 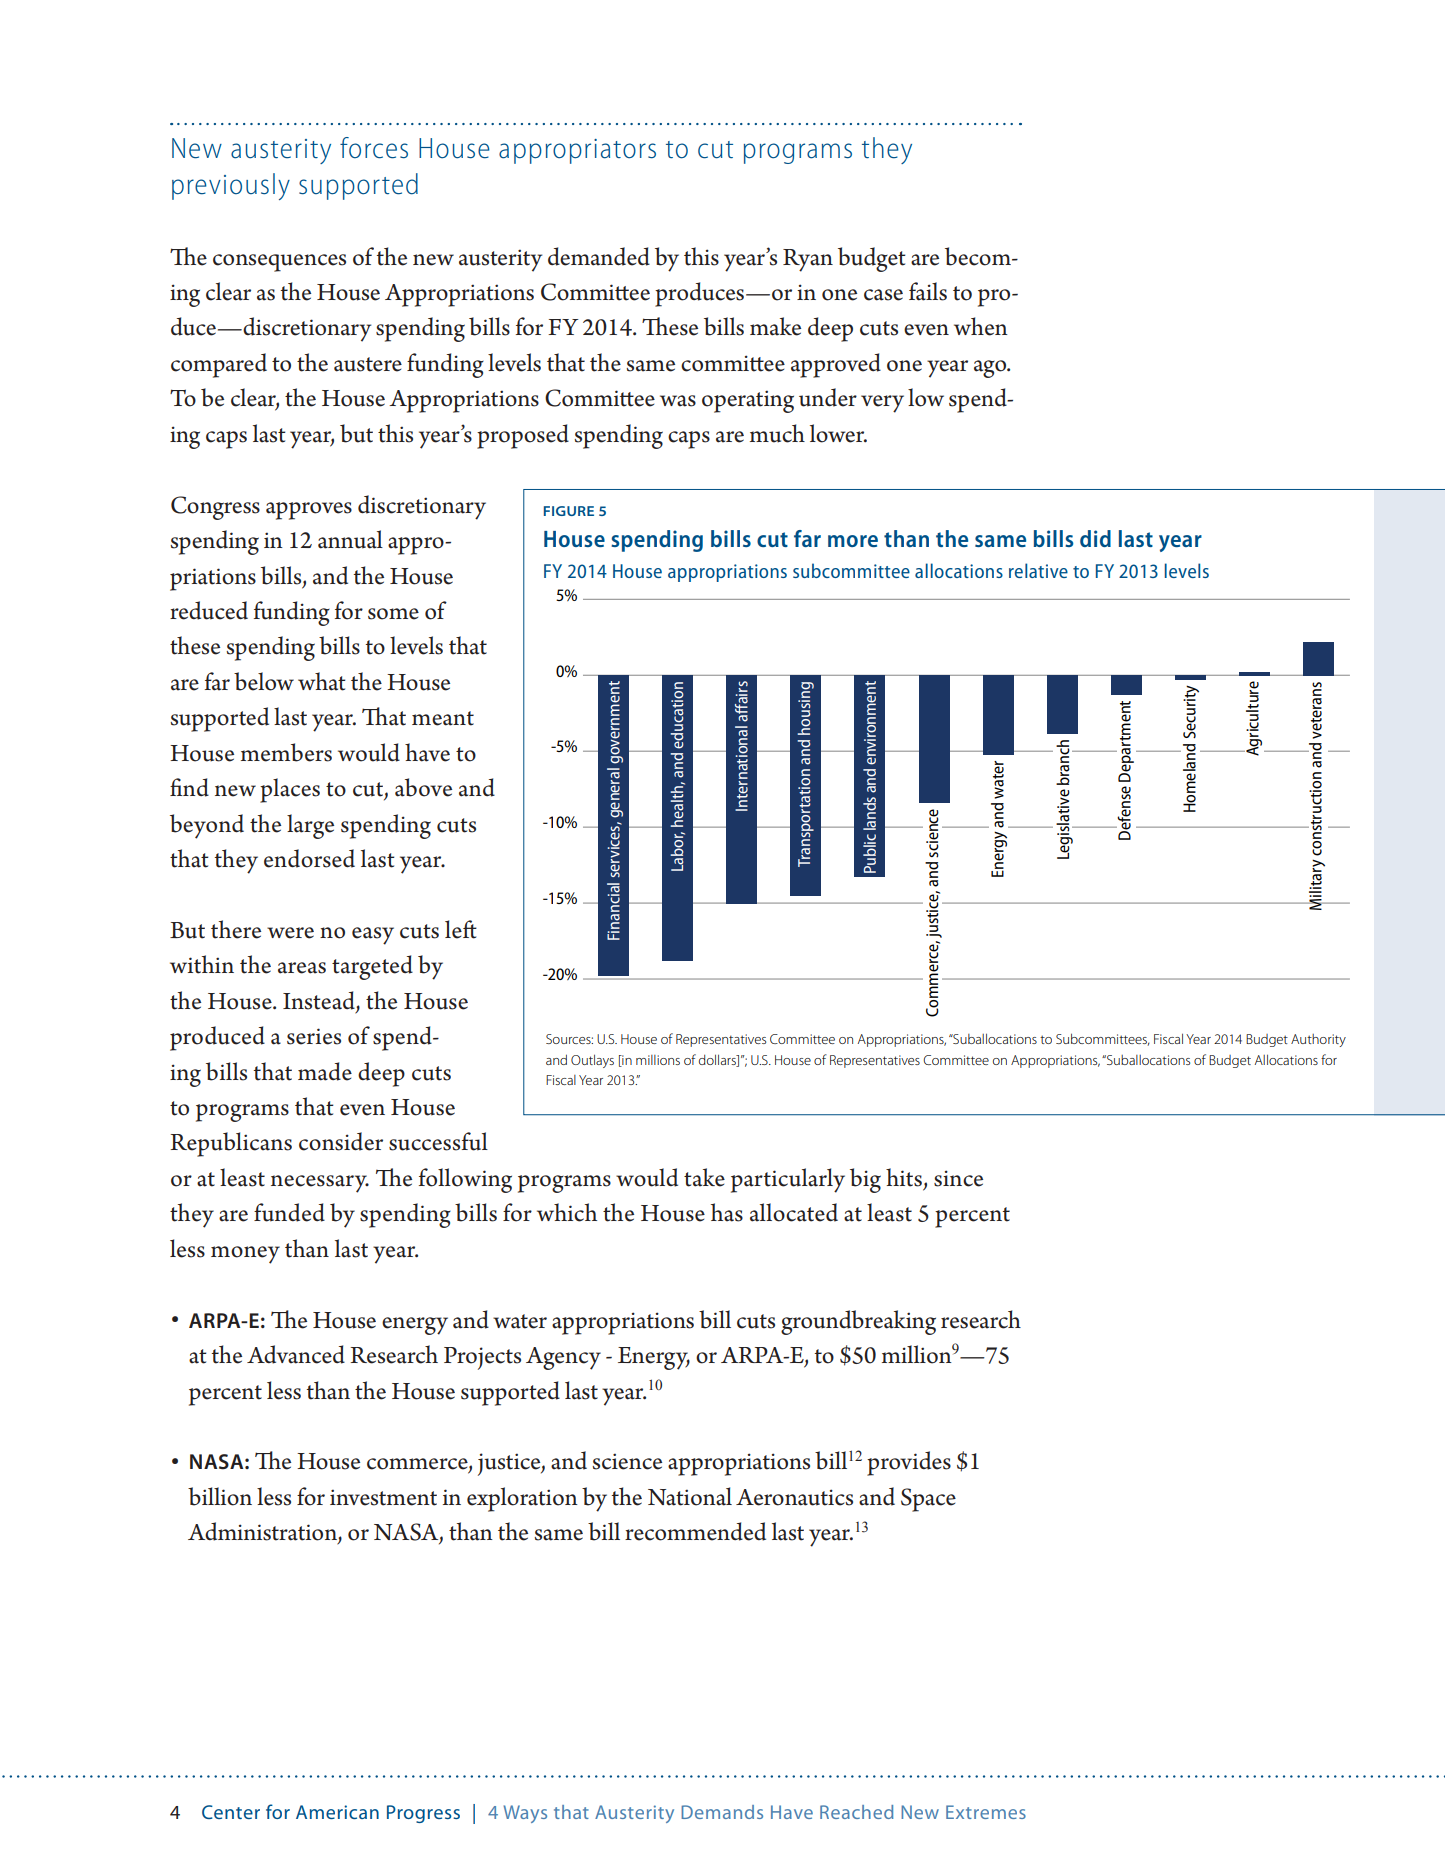 I want to click on American, so click(x=337, y=1812).
